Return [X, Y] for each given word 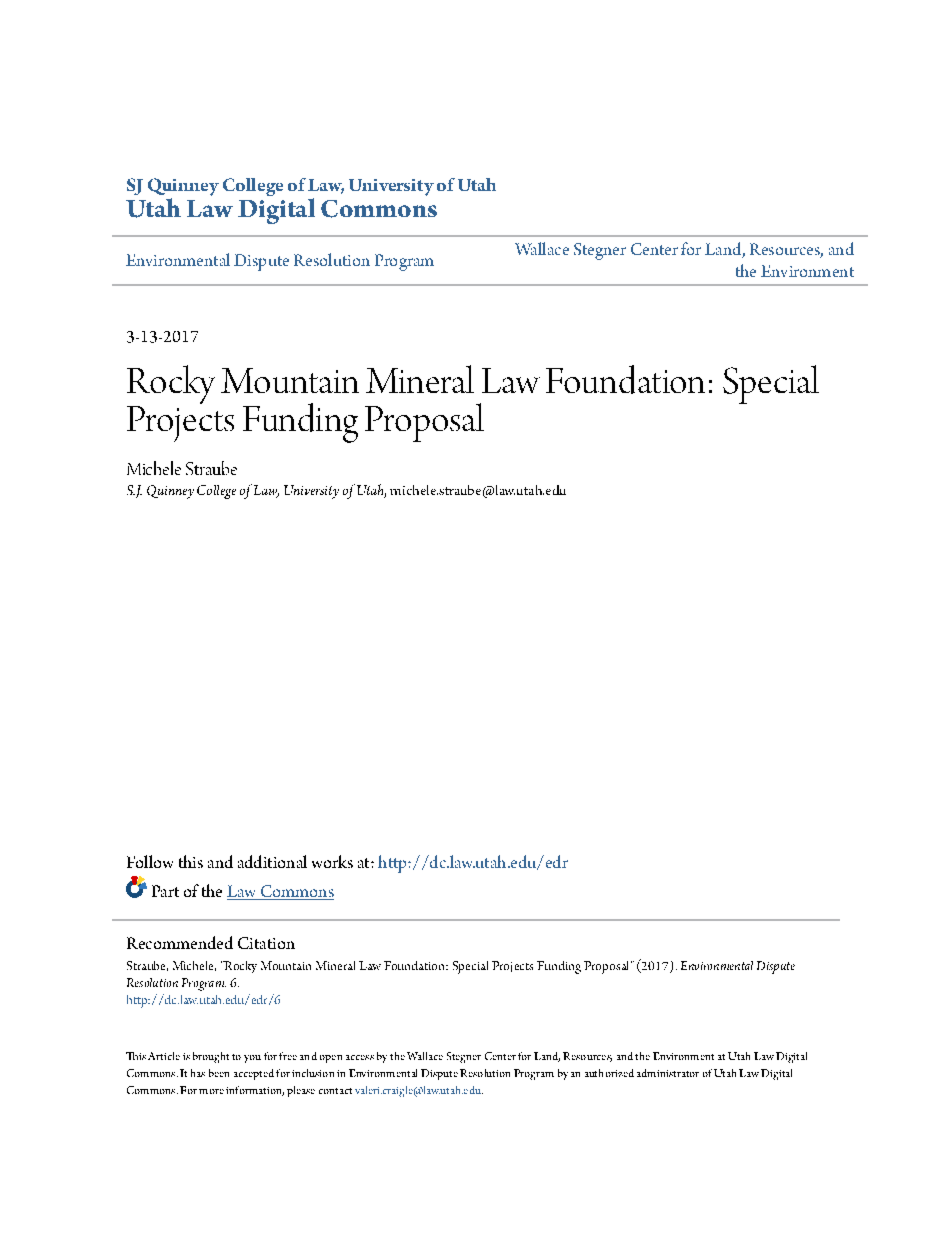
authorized [609, 1073]
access [360, 1057]
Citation [266, 943]
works [332, 861]
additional [272, 861]
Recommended [180, 942]
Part [165, 891]
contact [335, 1091]
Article [164, 1056]
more [211, 1091]
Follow [150, 861]
